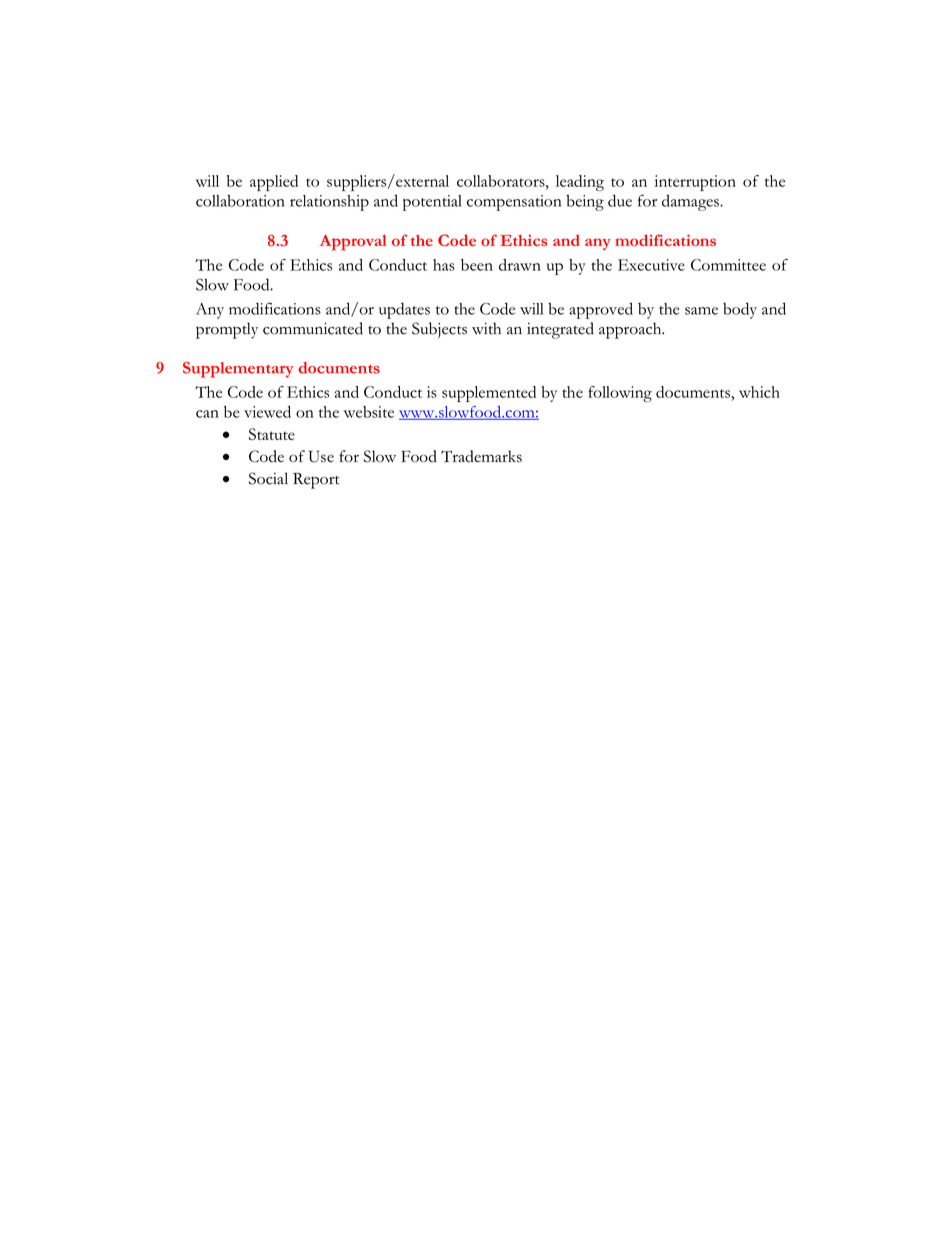 The height and width of the page is (1233, 952). What do you see at coordinates (631, 330) in the page?
I see `approach` at bounding box center [631, 330].
